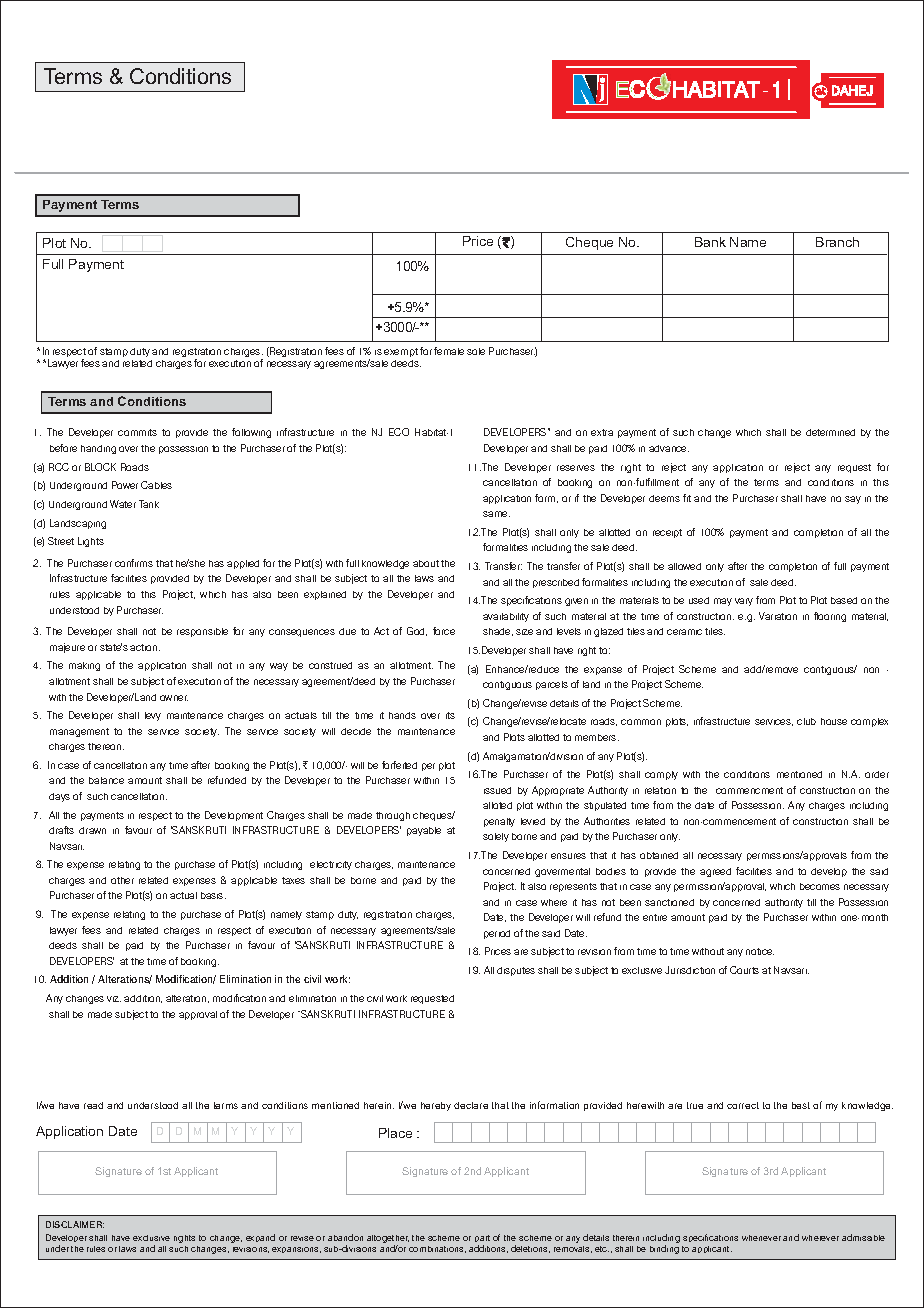 The height and width of the image is (1308, 924). I want to click on force, so click(444, 631).
